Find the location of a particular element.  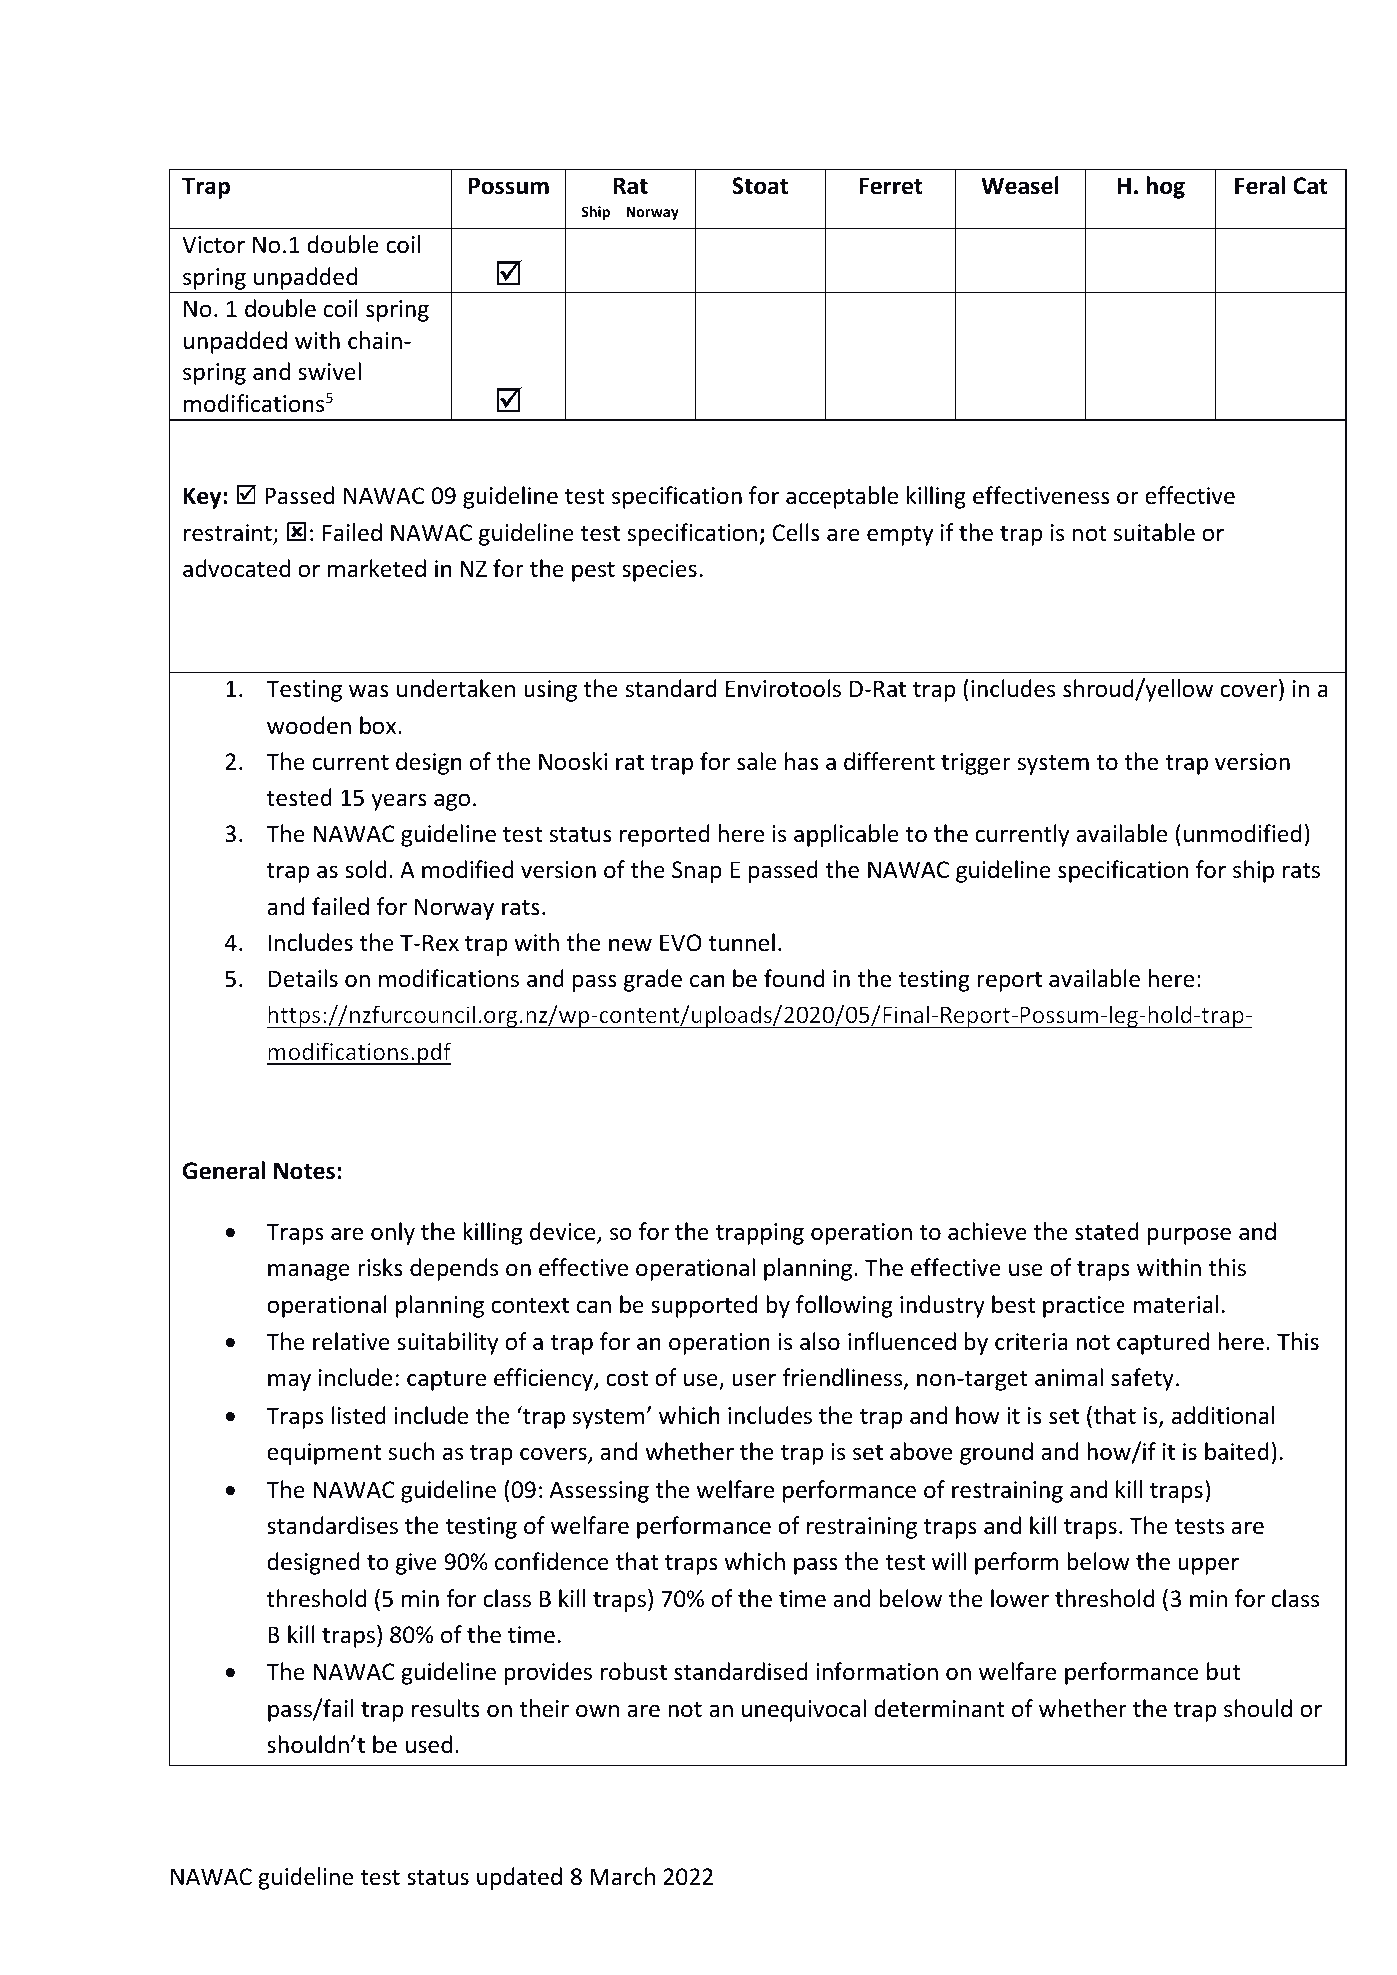

but is located at coordinates (1223, 1671).
